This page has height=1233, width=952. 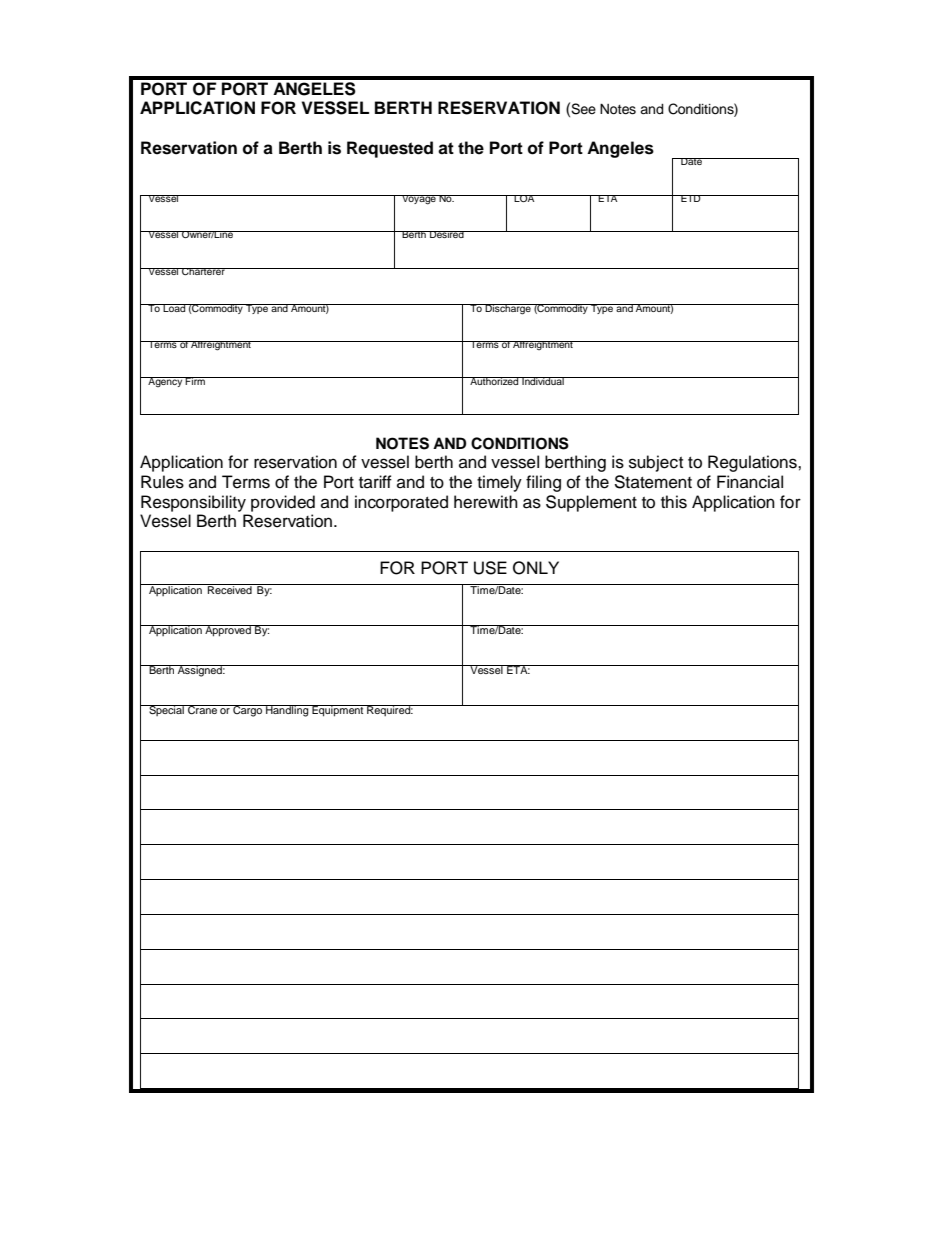 I want to click on Requested, so click(x=390, y=149).
